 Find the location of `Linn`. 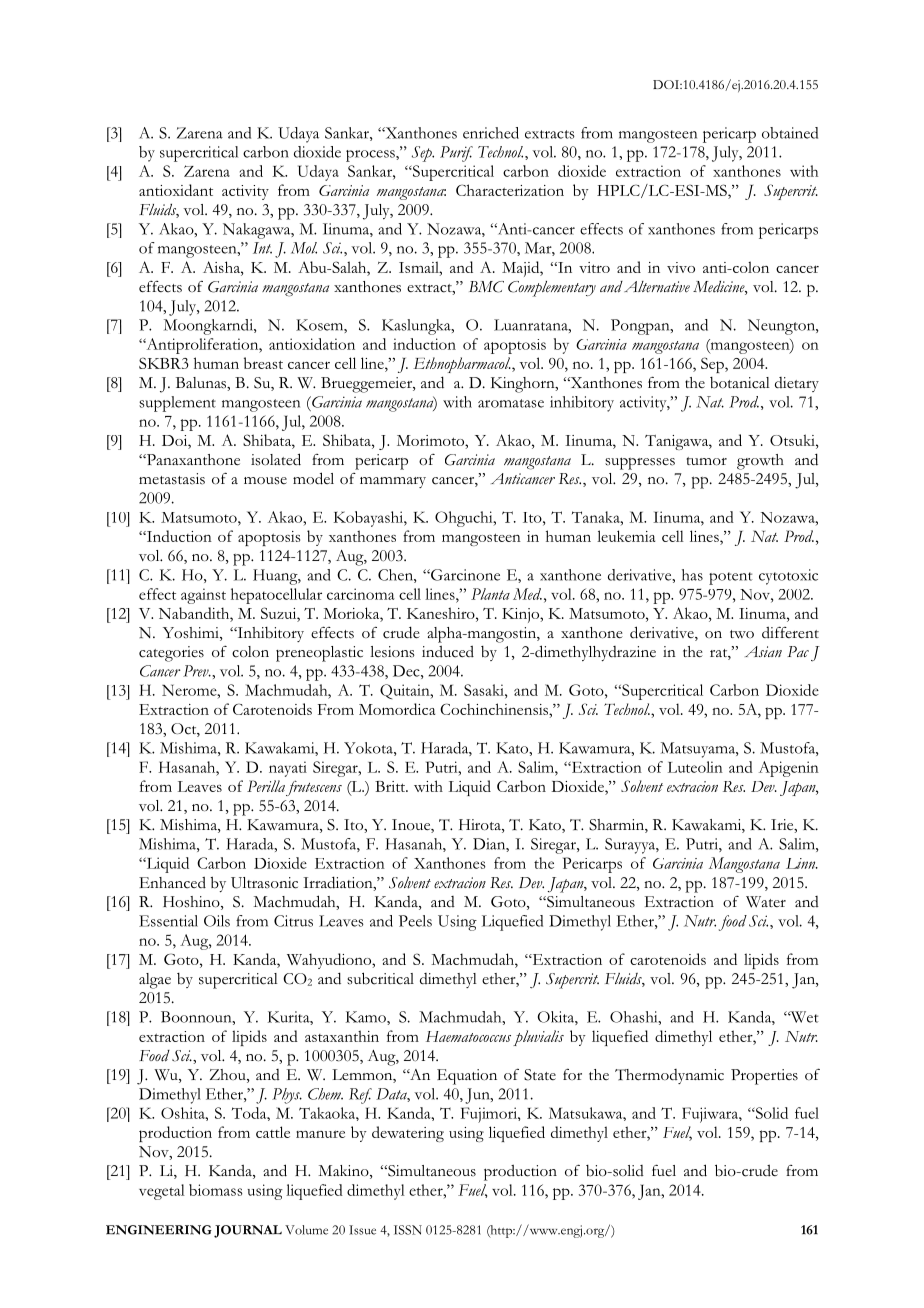

Linn is located at coordinates (802, 863).
